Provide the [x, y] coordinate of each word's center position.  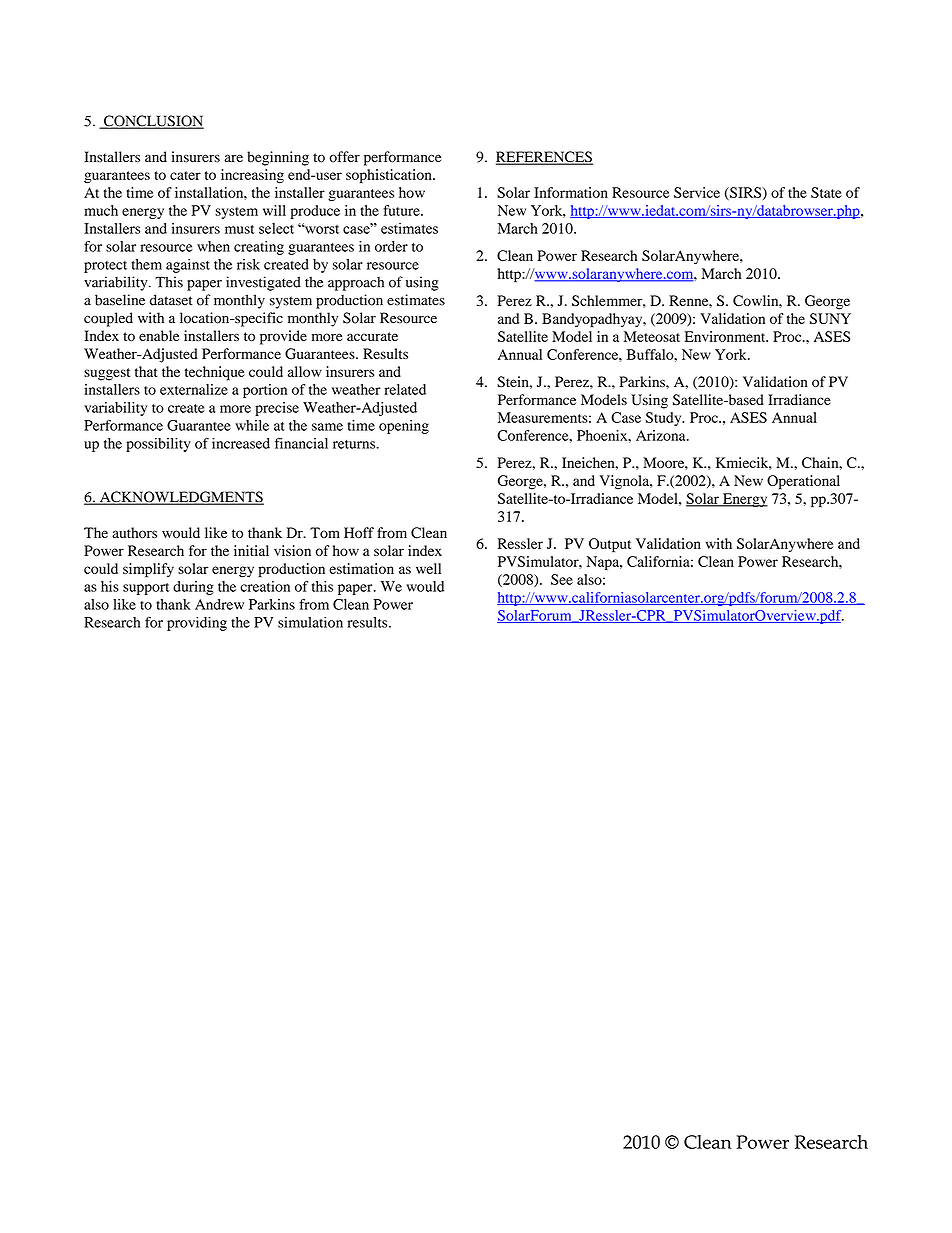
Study [665, 419]
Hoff [359, 532]
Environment [726, 336]
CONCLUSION [153, 122]
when [213, 246]
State [826, 192]
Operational [803, 482]
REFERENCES [544, 158]
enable [159, 336]
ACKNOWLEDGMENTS [180, 498]
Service [697, 192]
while [252, 425]
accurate [372, 336]
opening [404, 427]
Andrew [219, 604]
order [391, 246]
